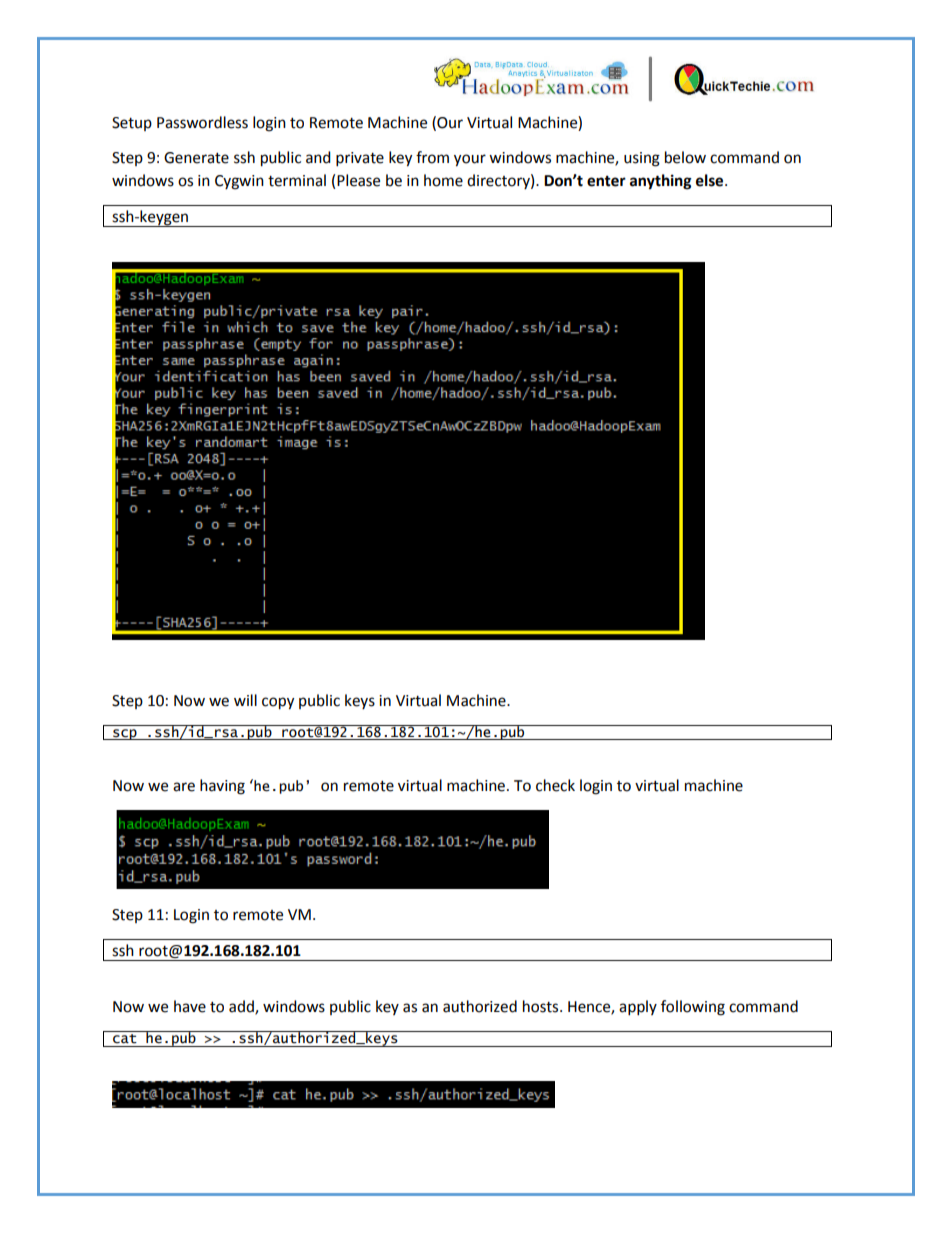 The height and width of the screenshot is (1233, 952). Describe the element at coordinates (642, 159) in the screenshot. I see `using` at that location.
